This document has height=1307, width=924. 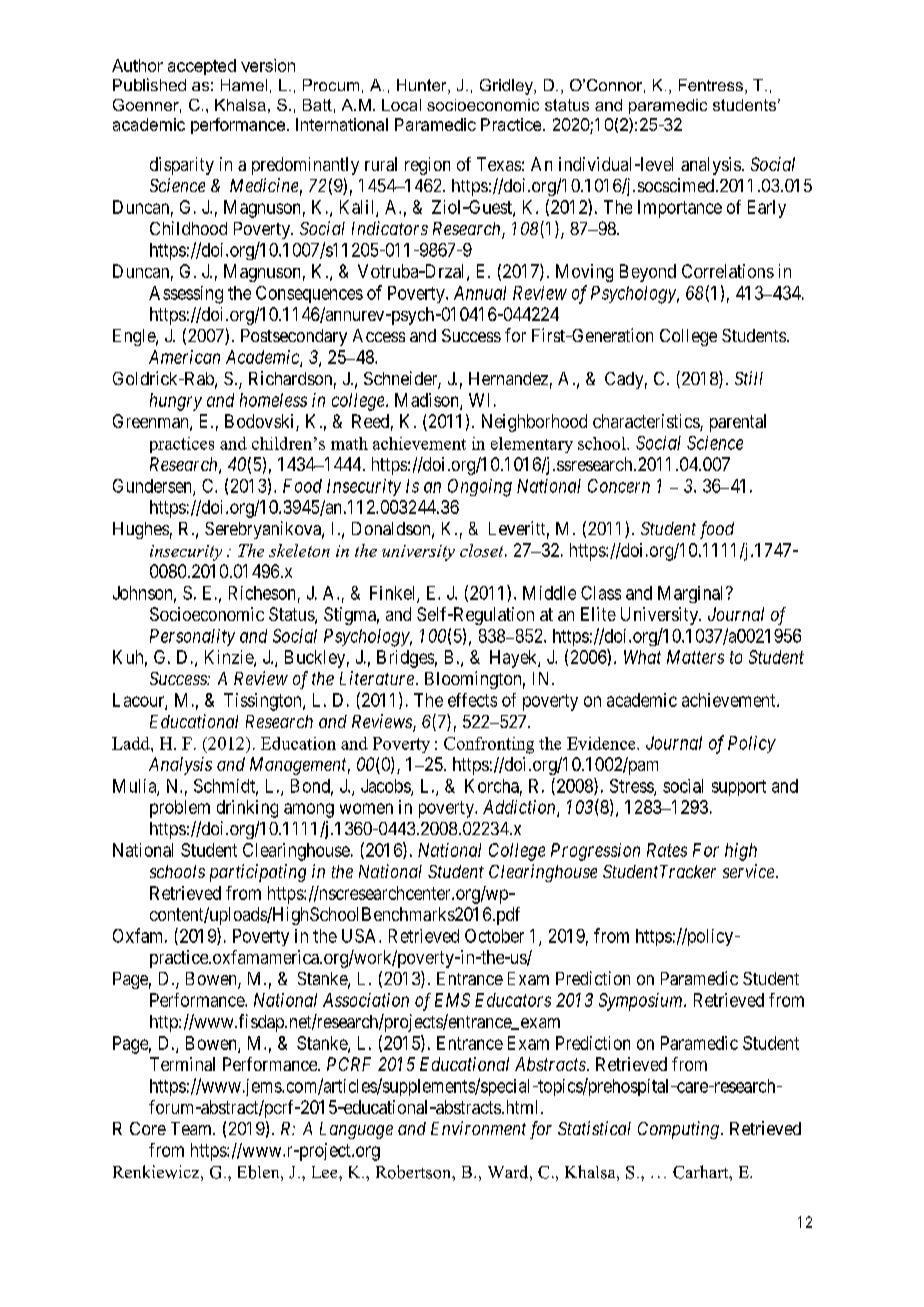 I want to click on service, so click(x=748, y=871).
